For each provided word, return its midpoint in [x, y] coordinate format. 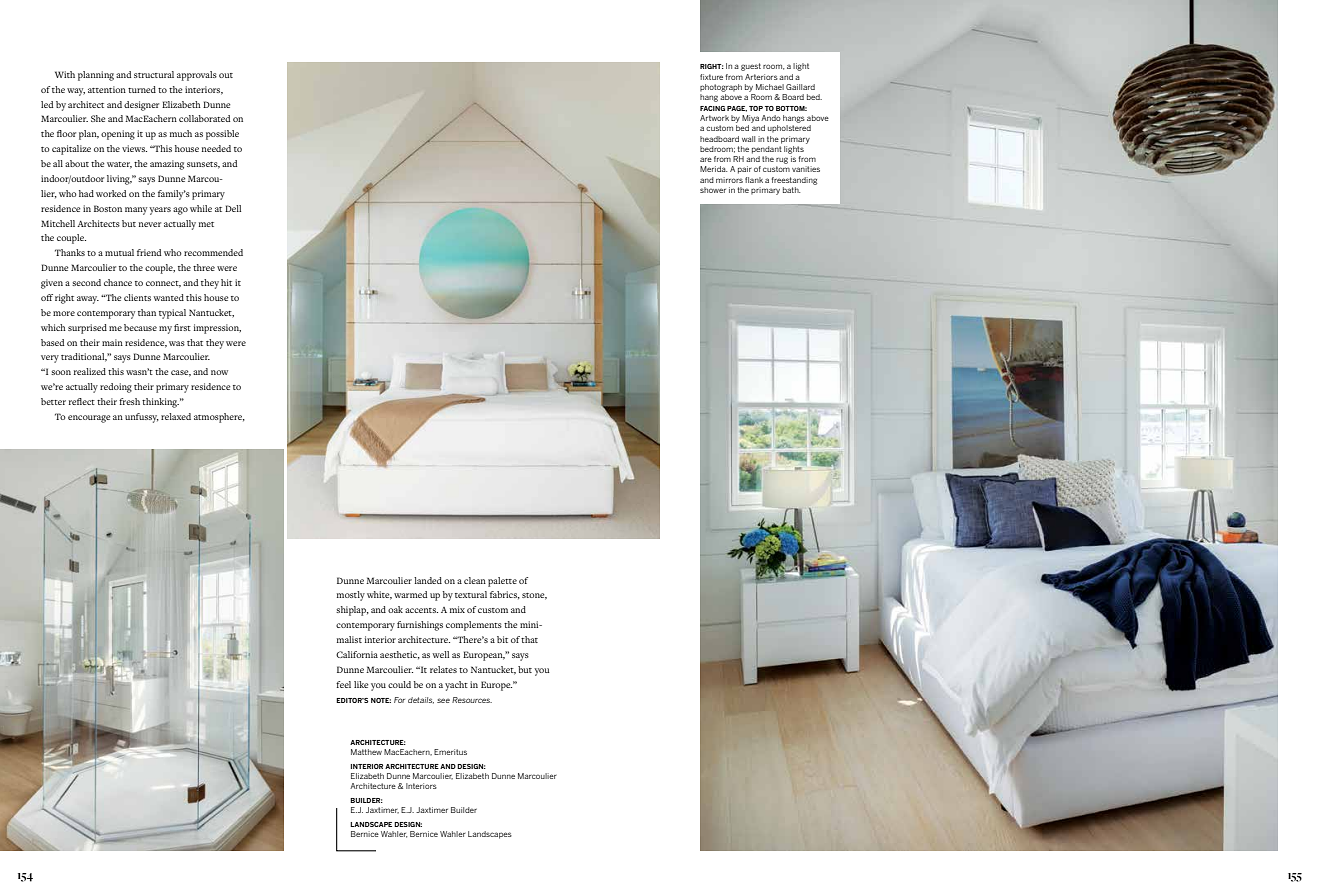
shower [713, 190]
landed [428, 580]
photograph [721, 88]
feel [343, 684]
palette [502, 582]
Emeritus [450, 752]
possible [222, 135]
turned [142, 89]
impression [217, 329]
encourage [89, 419]
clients [137, 297]
